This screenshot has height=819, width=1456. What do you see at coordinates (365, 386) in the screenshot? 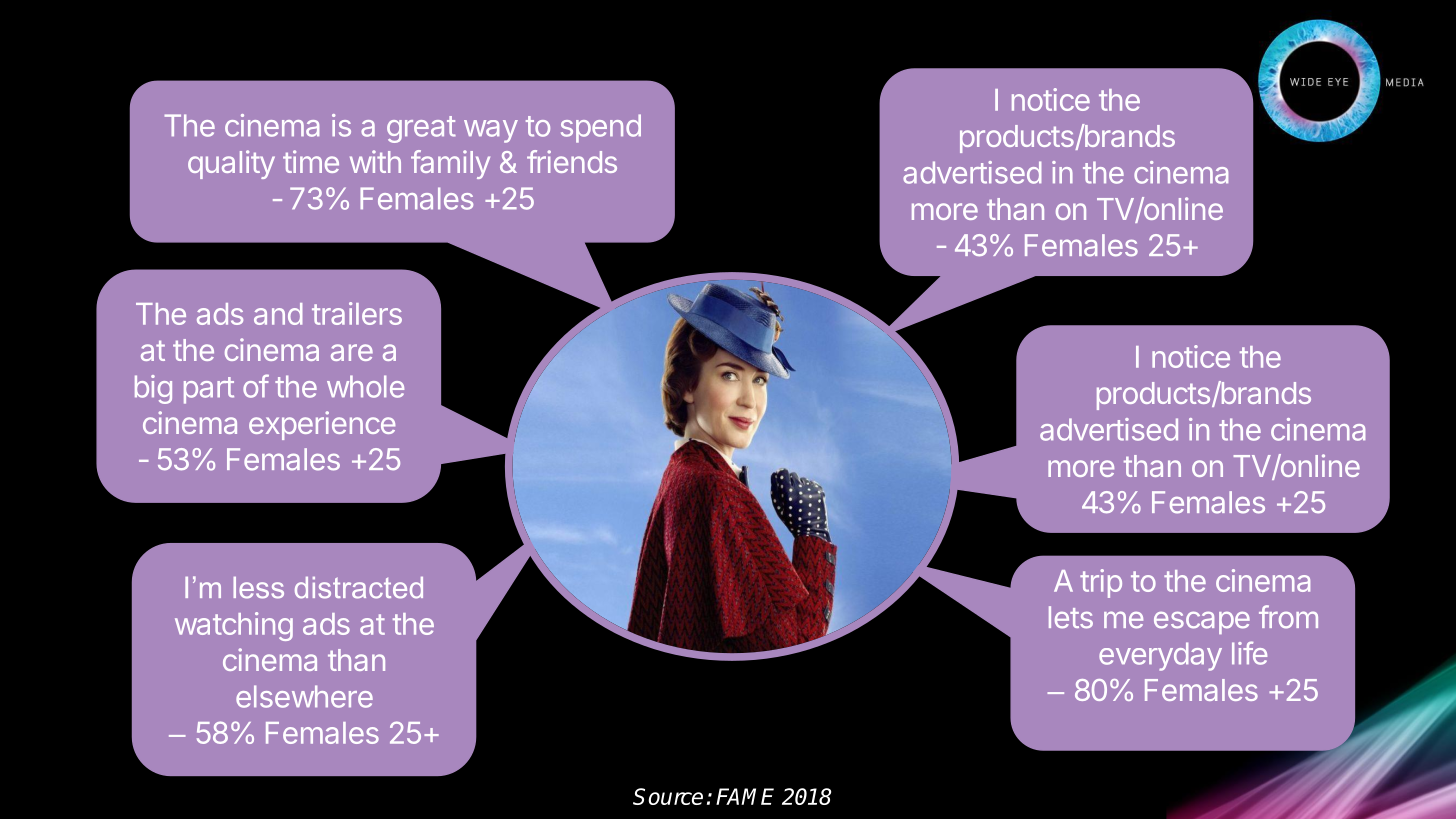
I see `whole` at bounding box center [365, 386].
